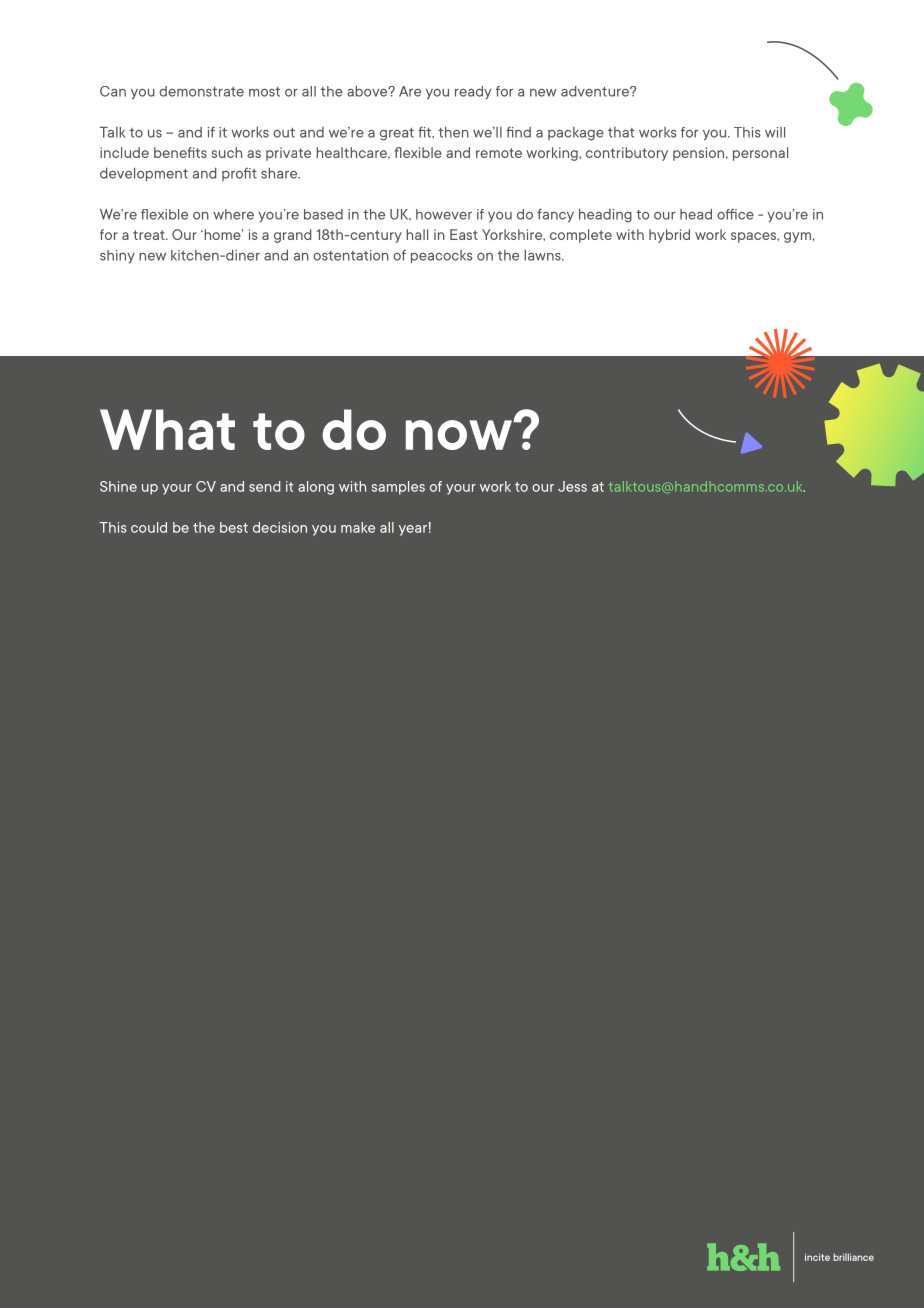 This screenshot has height=1308, width=924. What do you see at coordinates (775, 132) in the screenshot?
I see `will` at bounding box center [775, 132].
